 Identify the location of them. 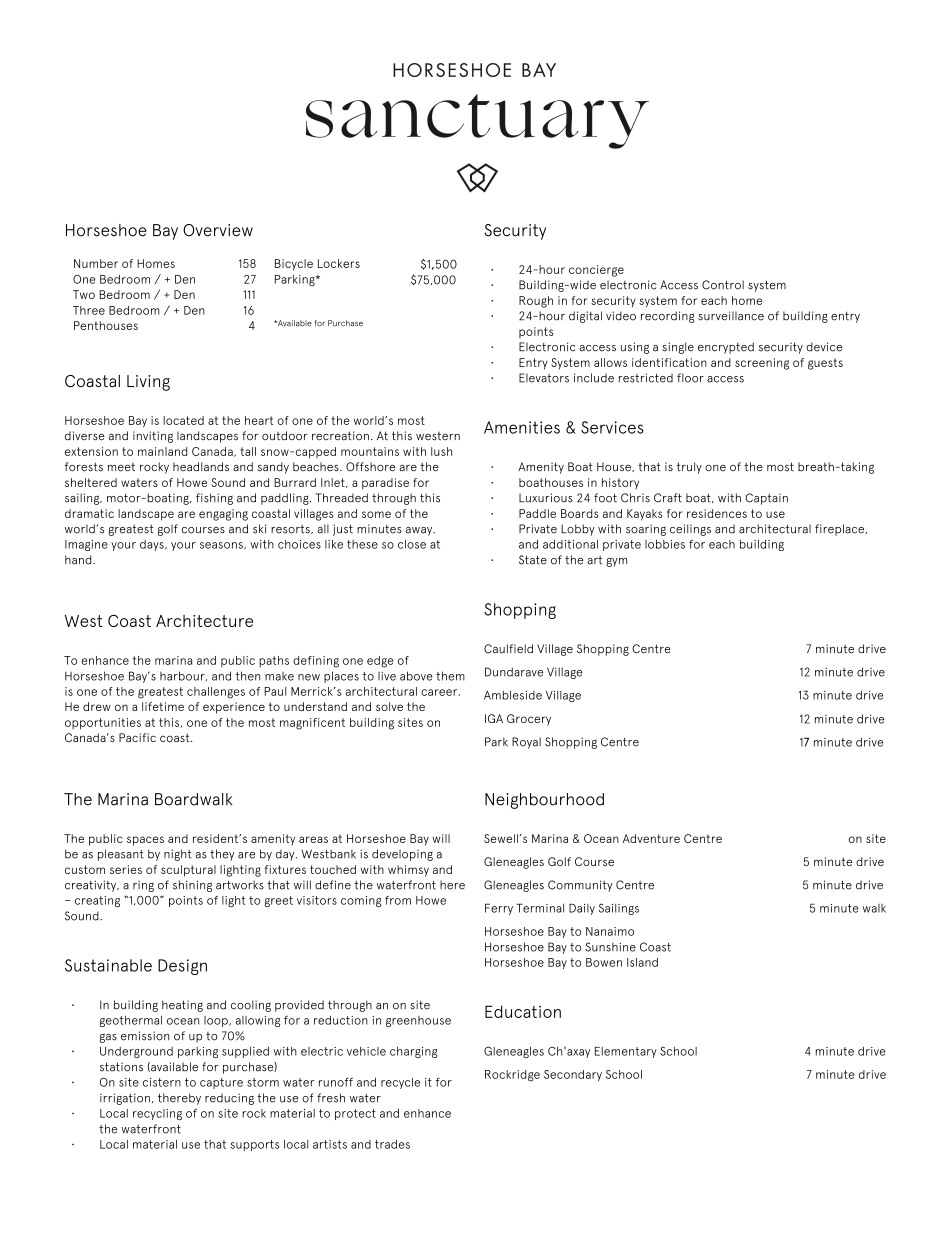
(450, 676).
